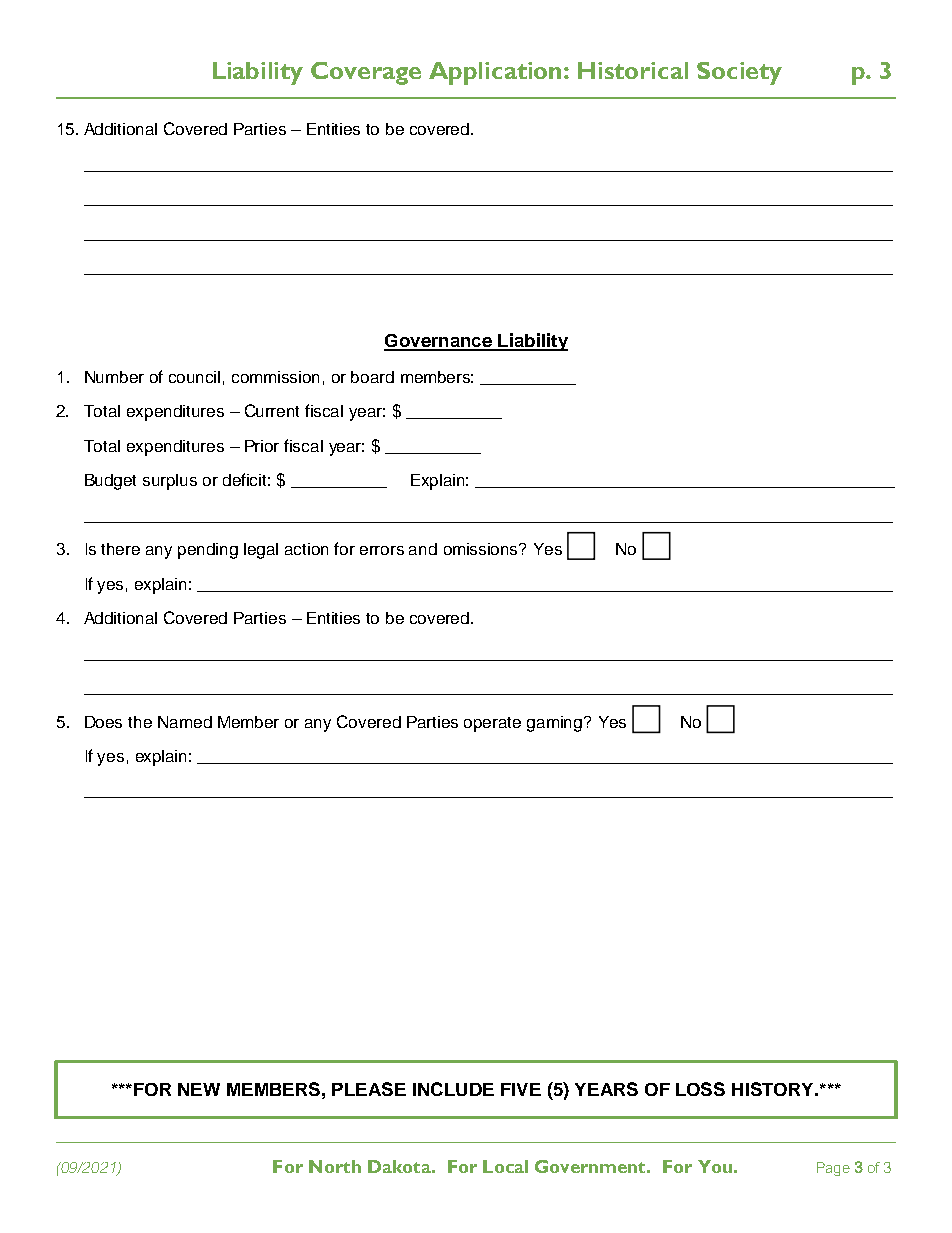  What do you see at coordinates (495, 73) in the document?
I see `Application` at bounding box center [495, 73].
